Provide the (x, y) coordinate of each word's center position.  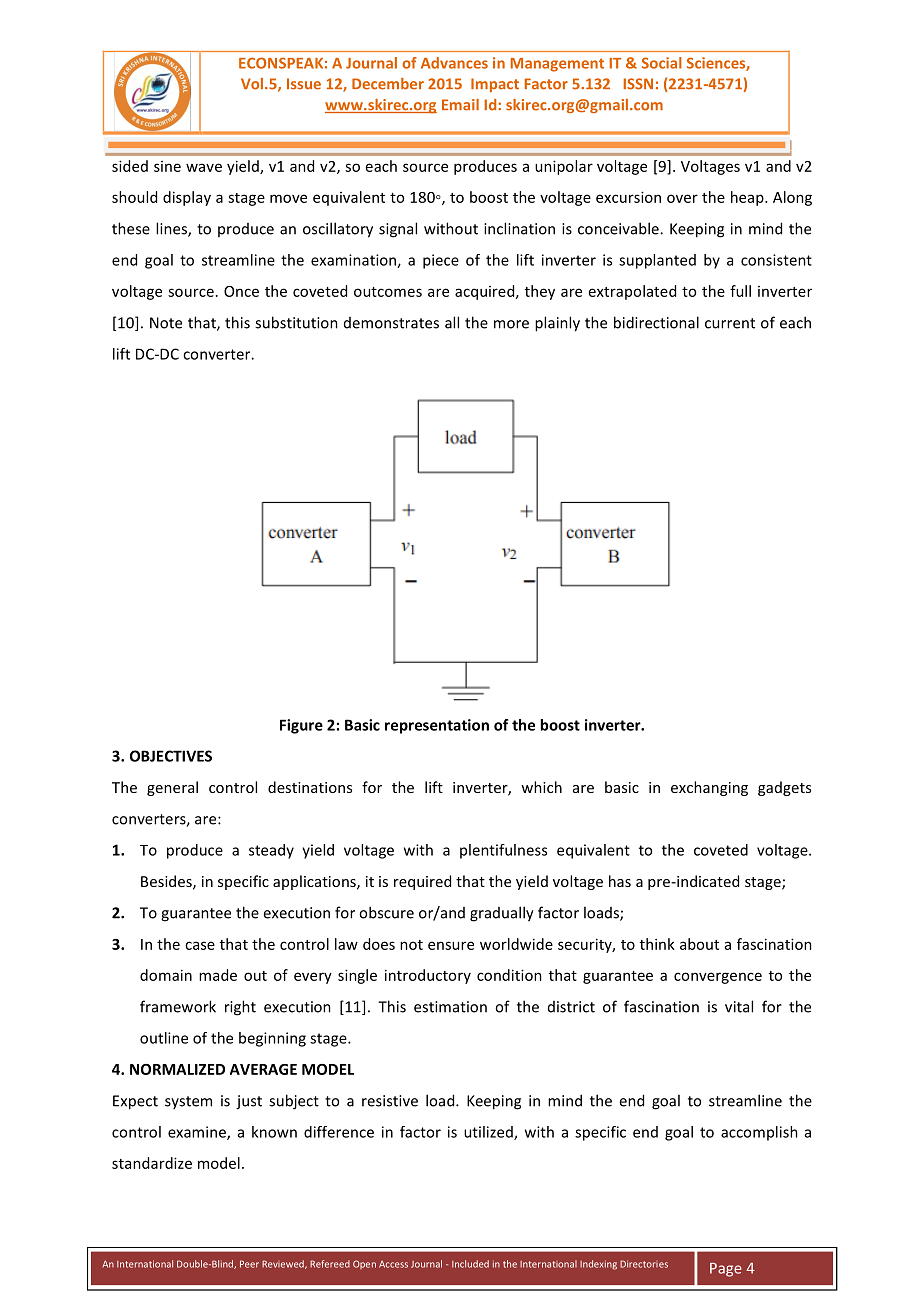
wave (204, 167)
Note (166, 323)
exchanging (709, 788)
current (730, 323)
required (422, 882)
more (511, 324)
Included (470, 1264)
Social (662, 63)
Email (460, 105)
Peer (249, 1264)
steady (271, 851)
